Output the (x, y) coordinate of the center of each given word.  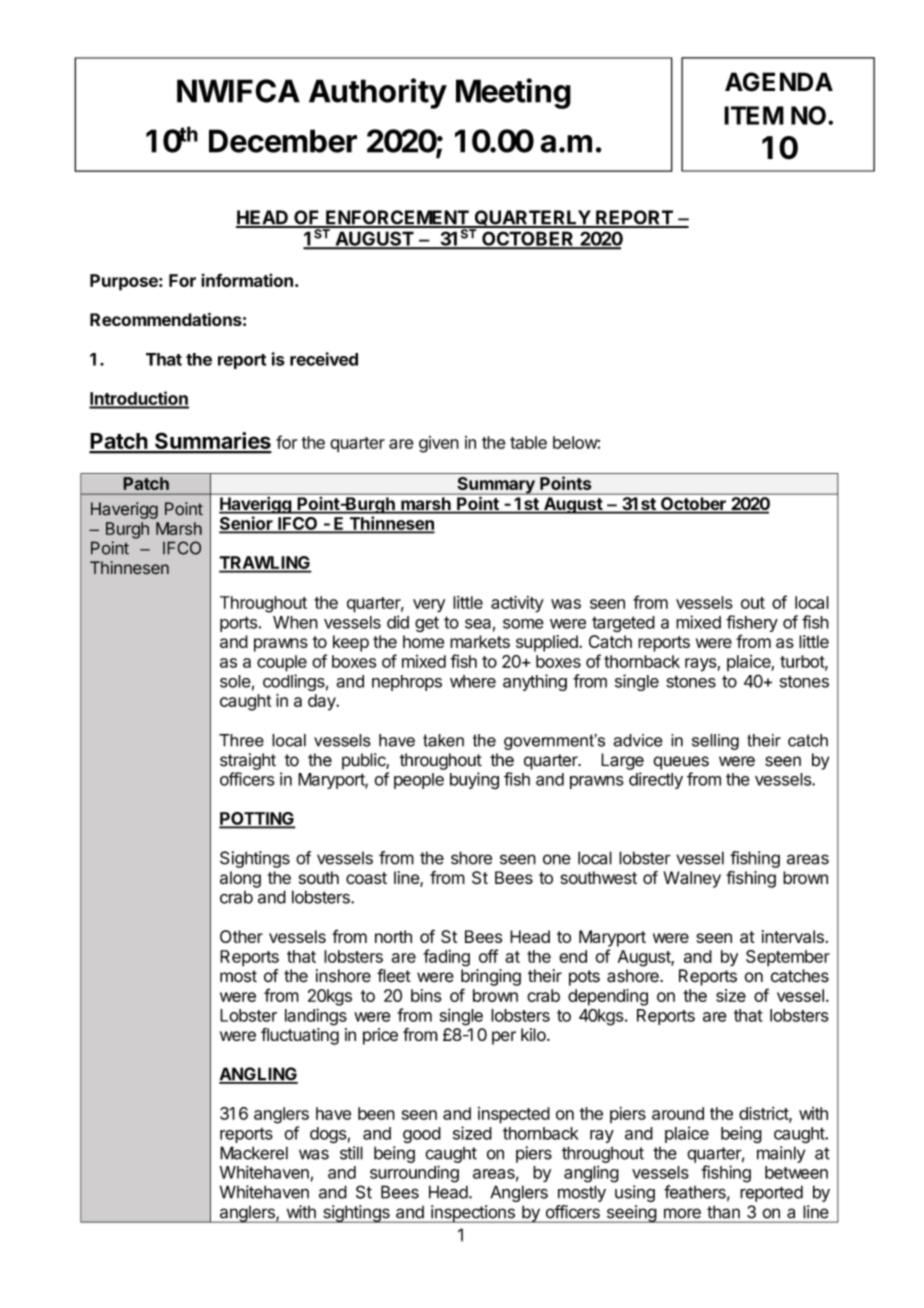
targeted (623, 624)
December (283, 141)
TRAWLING (265, 564)
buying (474, 780)
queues (681, 763)
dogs (328, 1135)
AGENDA (779, 82)
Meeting (513, 93)
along (240, 879)
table (528, 442)
